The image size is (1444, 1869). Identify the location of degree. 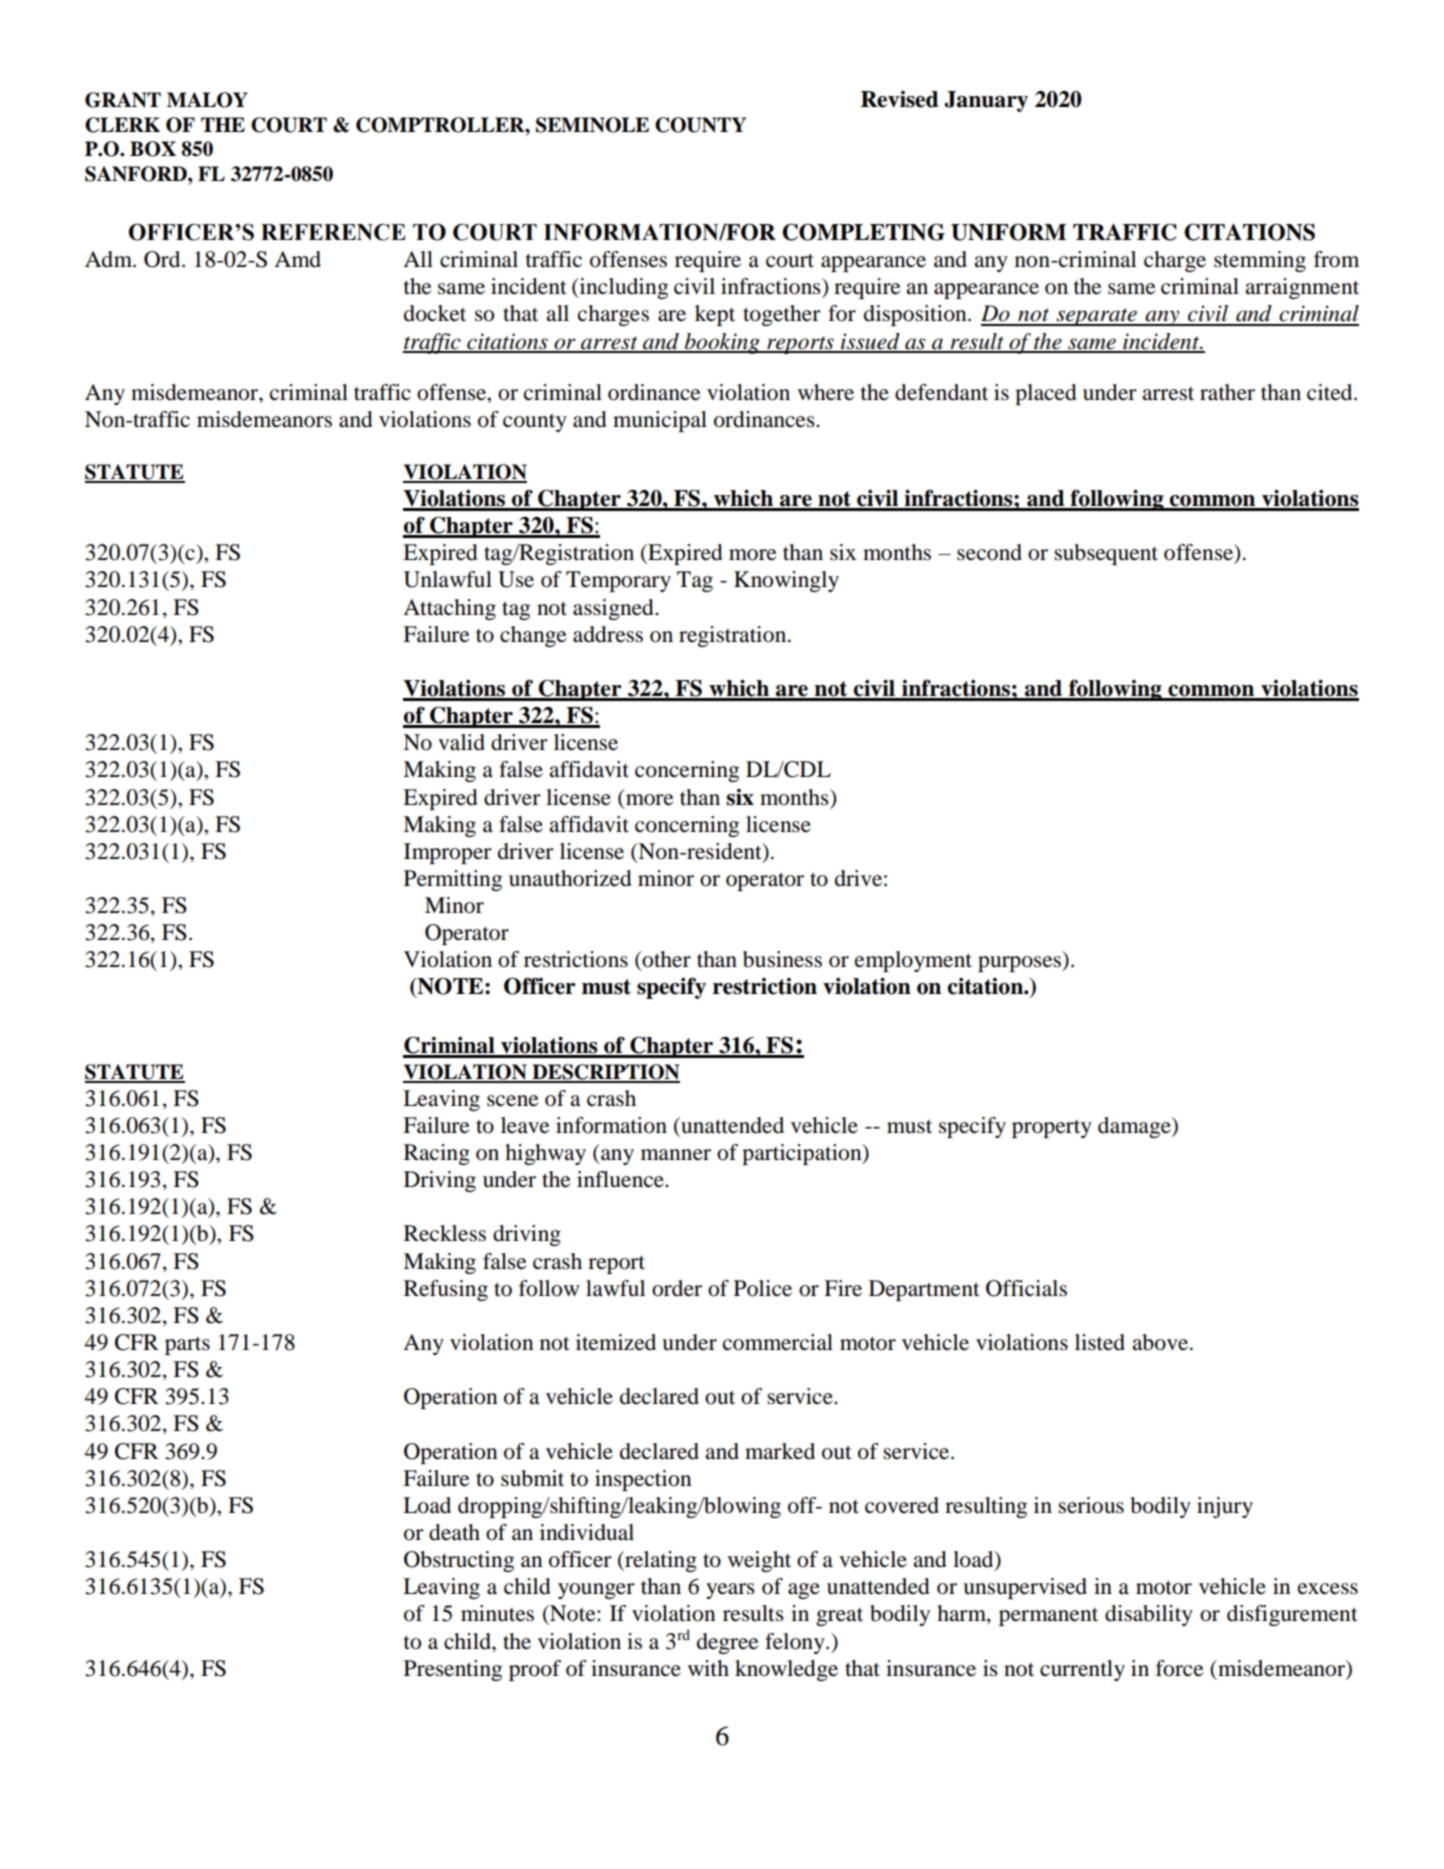
(728, 1643).
